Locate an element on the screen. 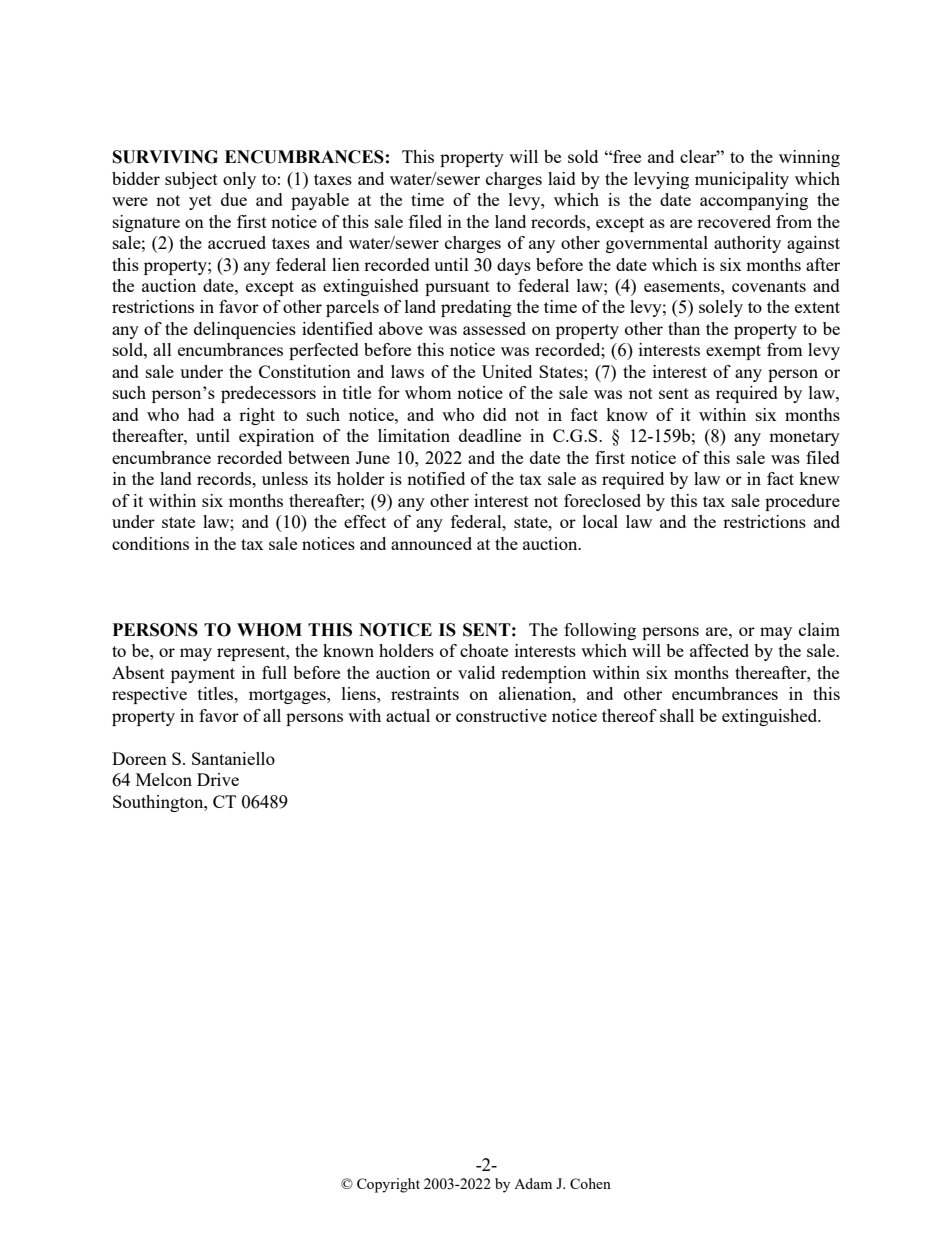 This screenshot has height=1233, width=952. shall is located at coordinates (677, 715).
